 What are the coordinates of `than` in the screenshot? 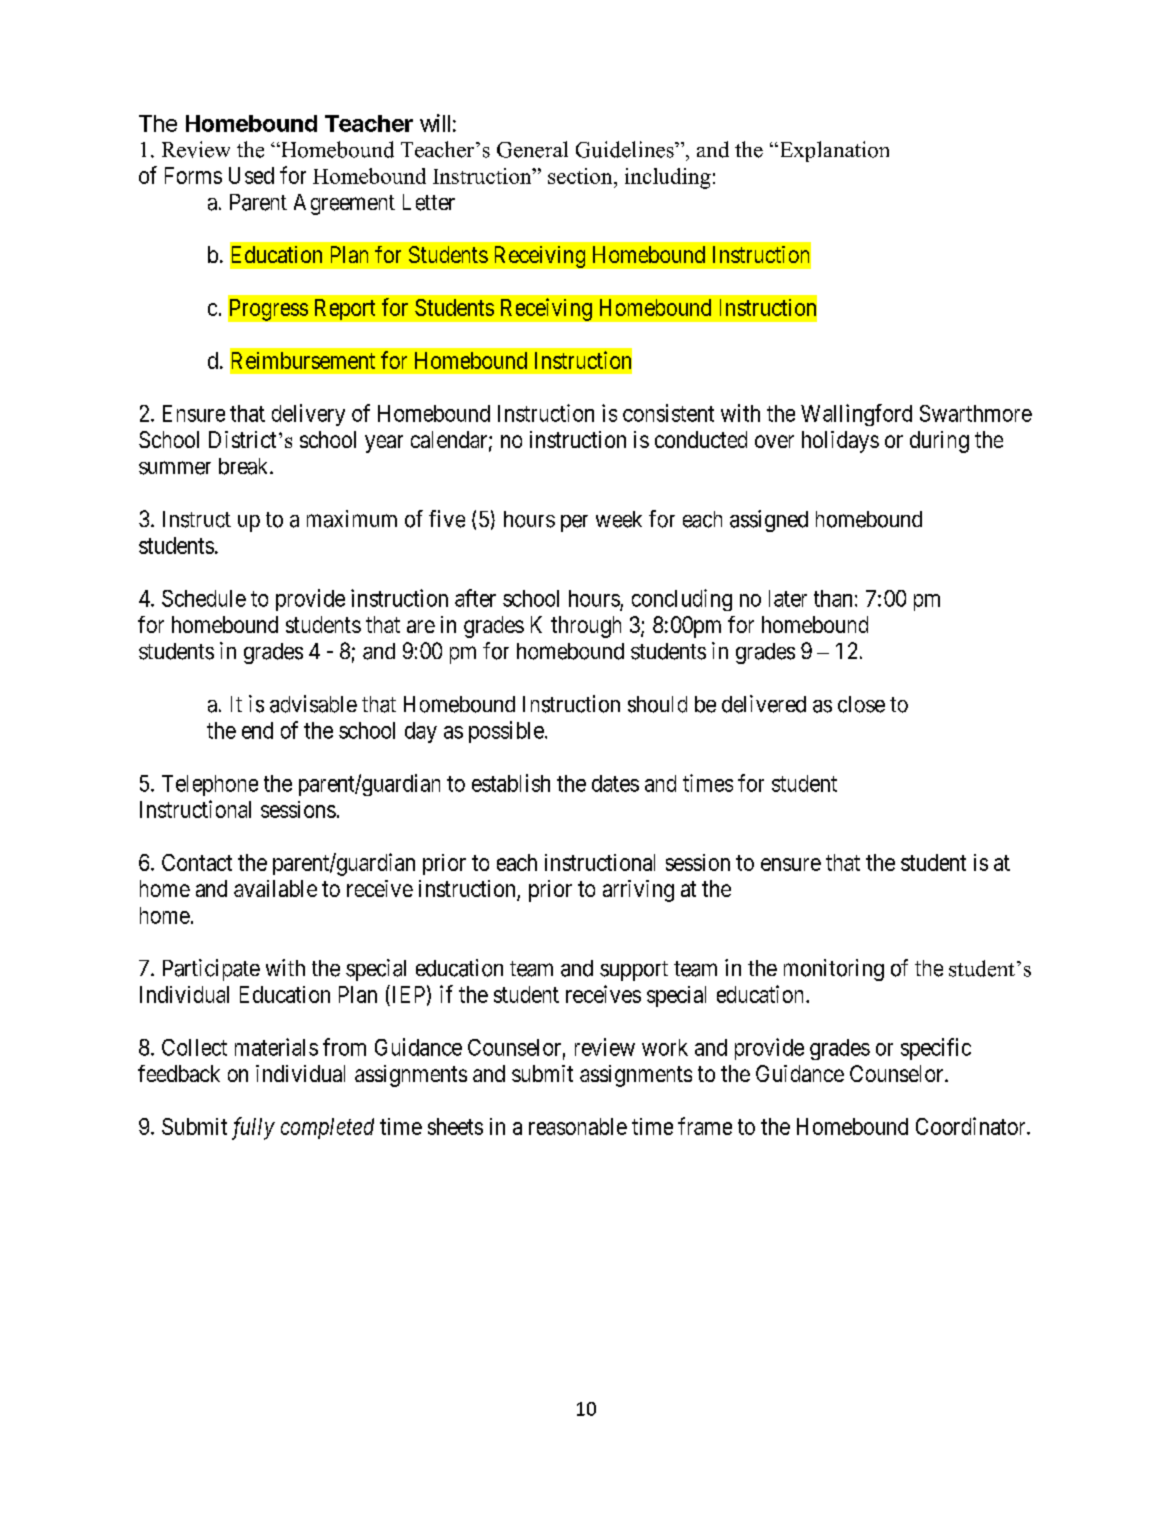 It's located at (833, 598).
